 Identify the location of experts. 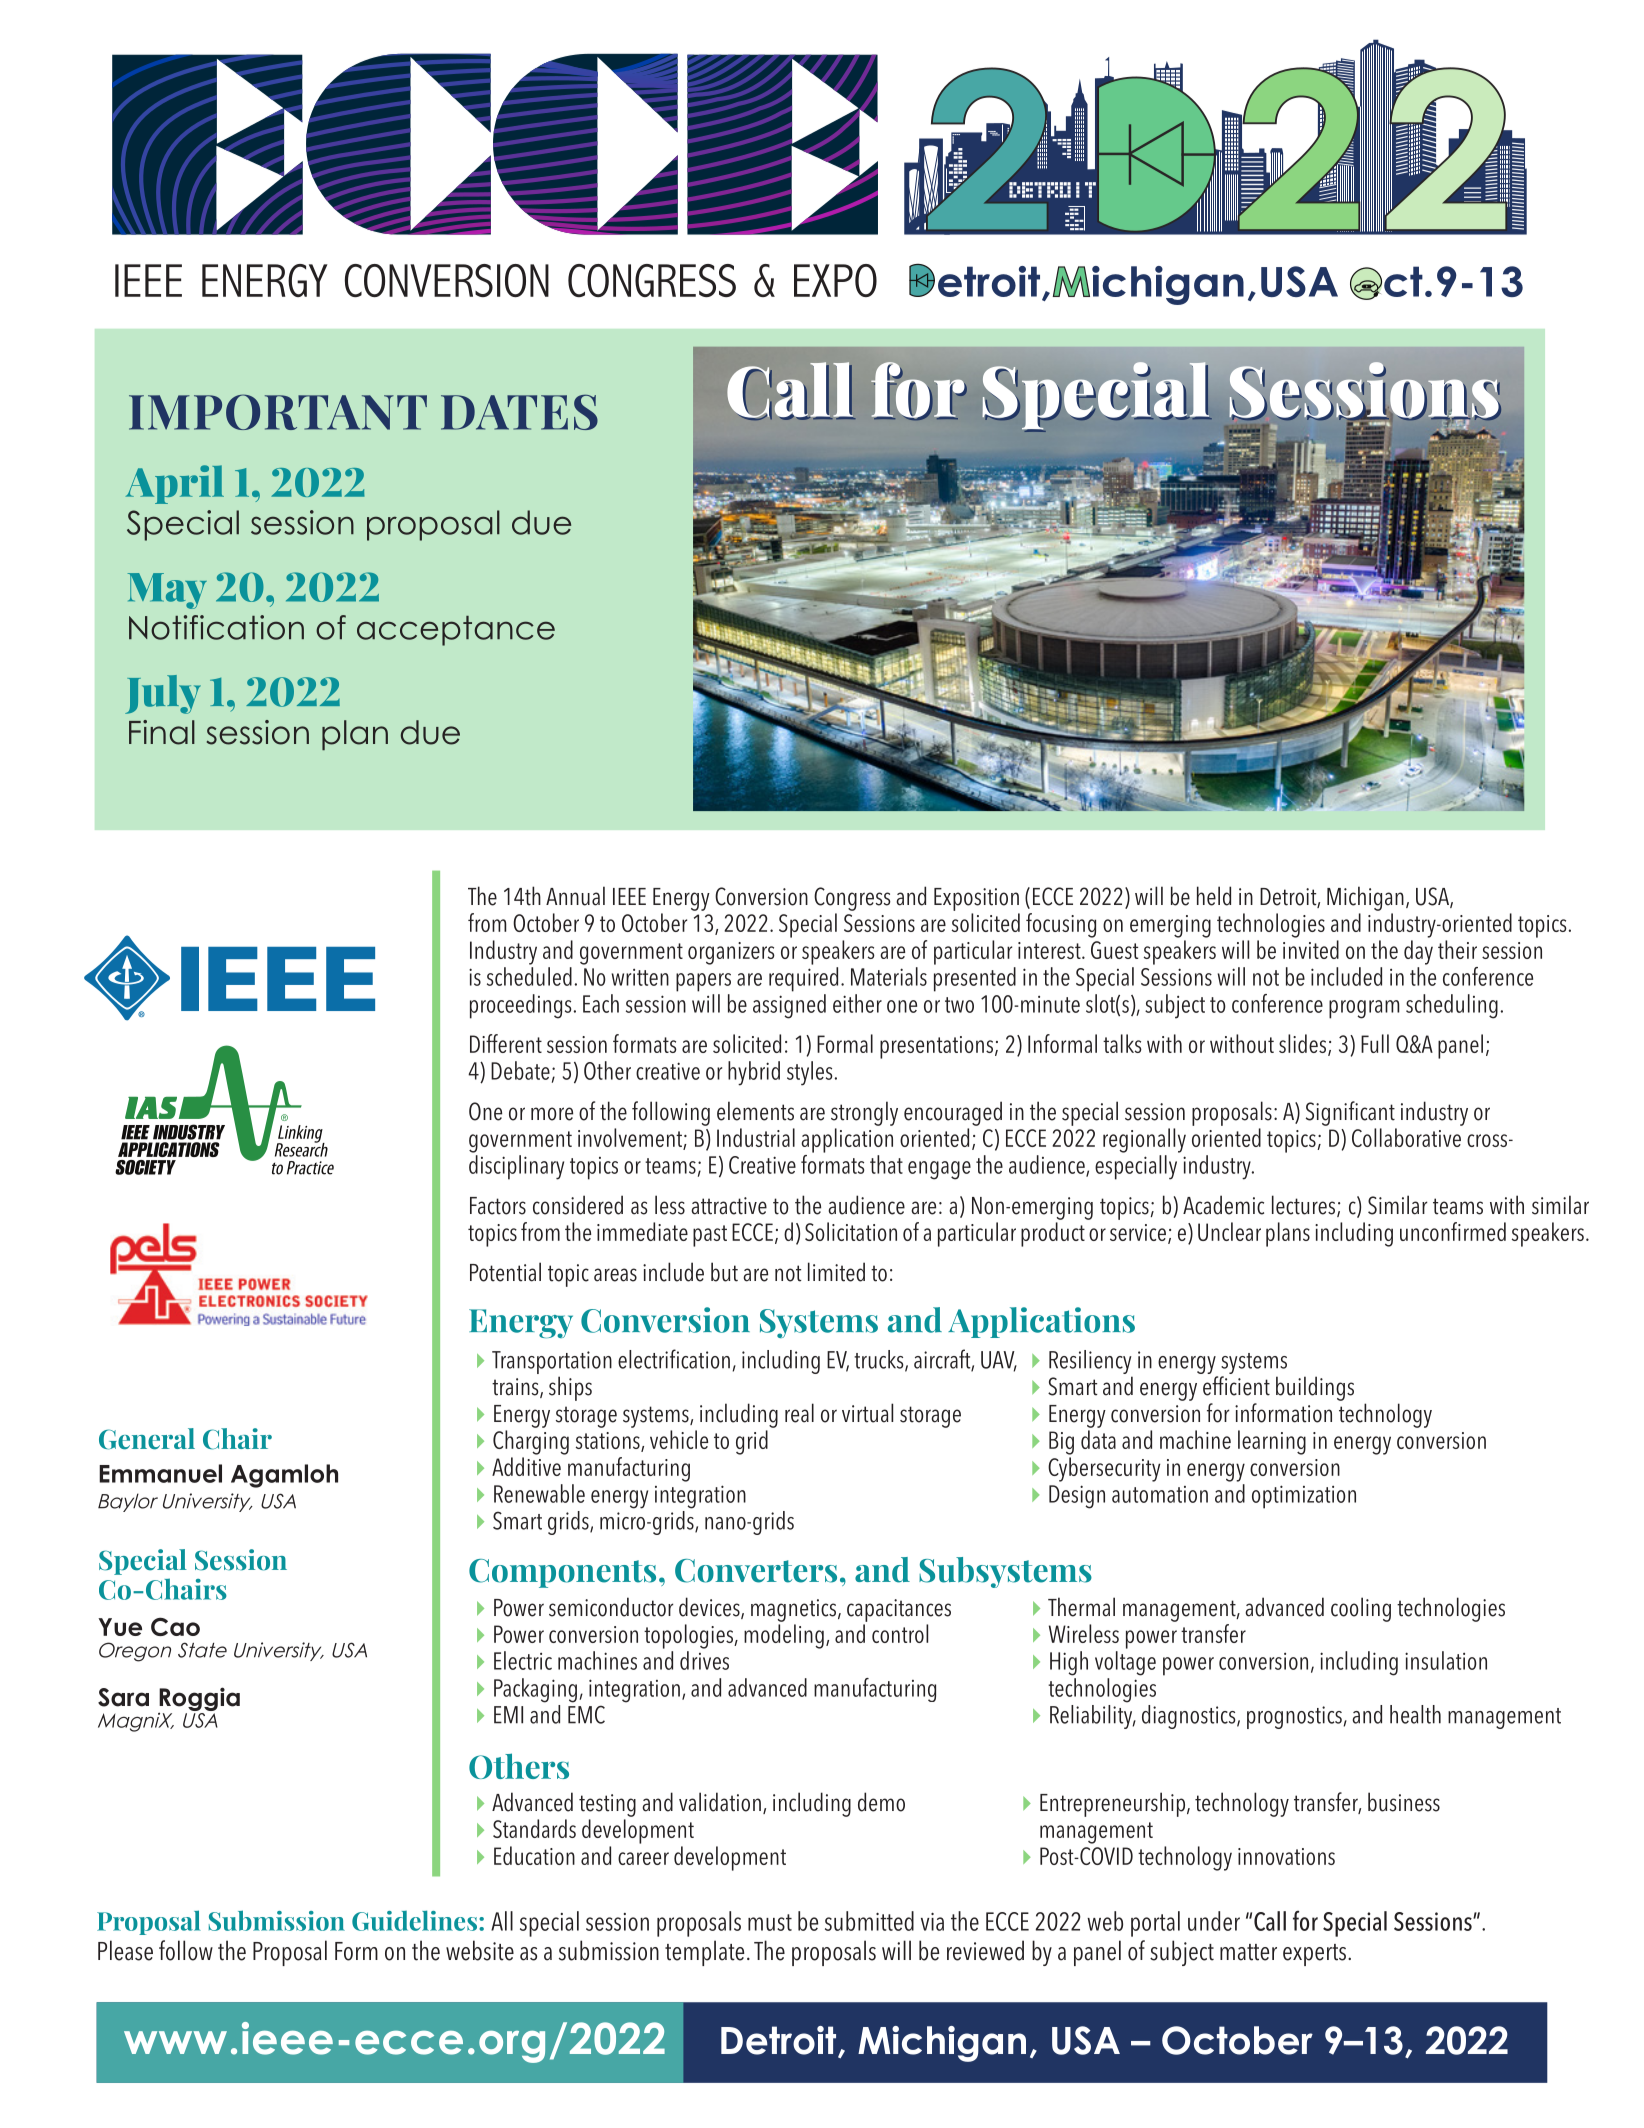
(1316, 1955).
